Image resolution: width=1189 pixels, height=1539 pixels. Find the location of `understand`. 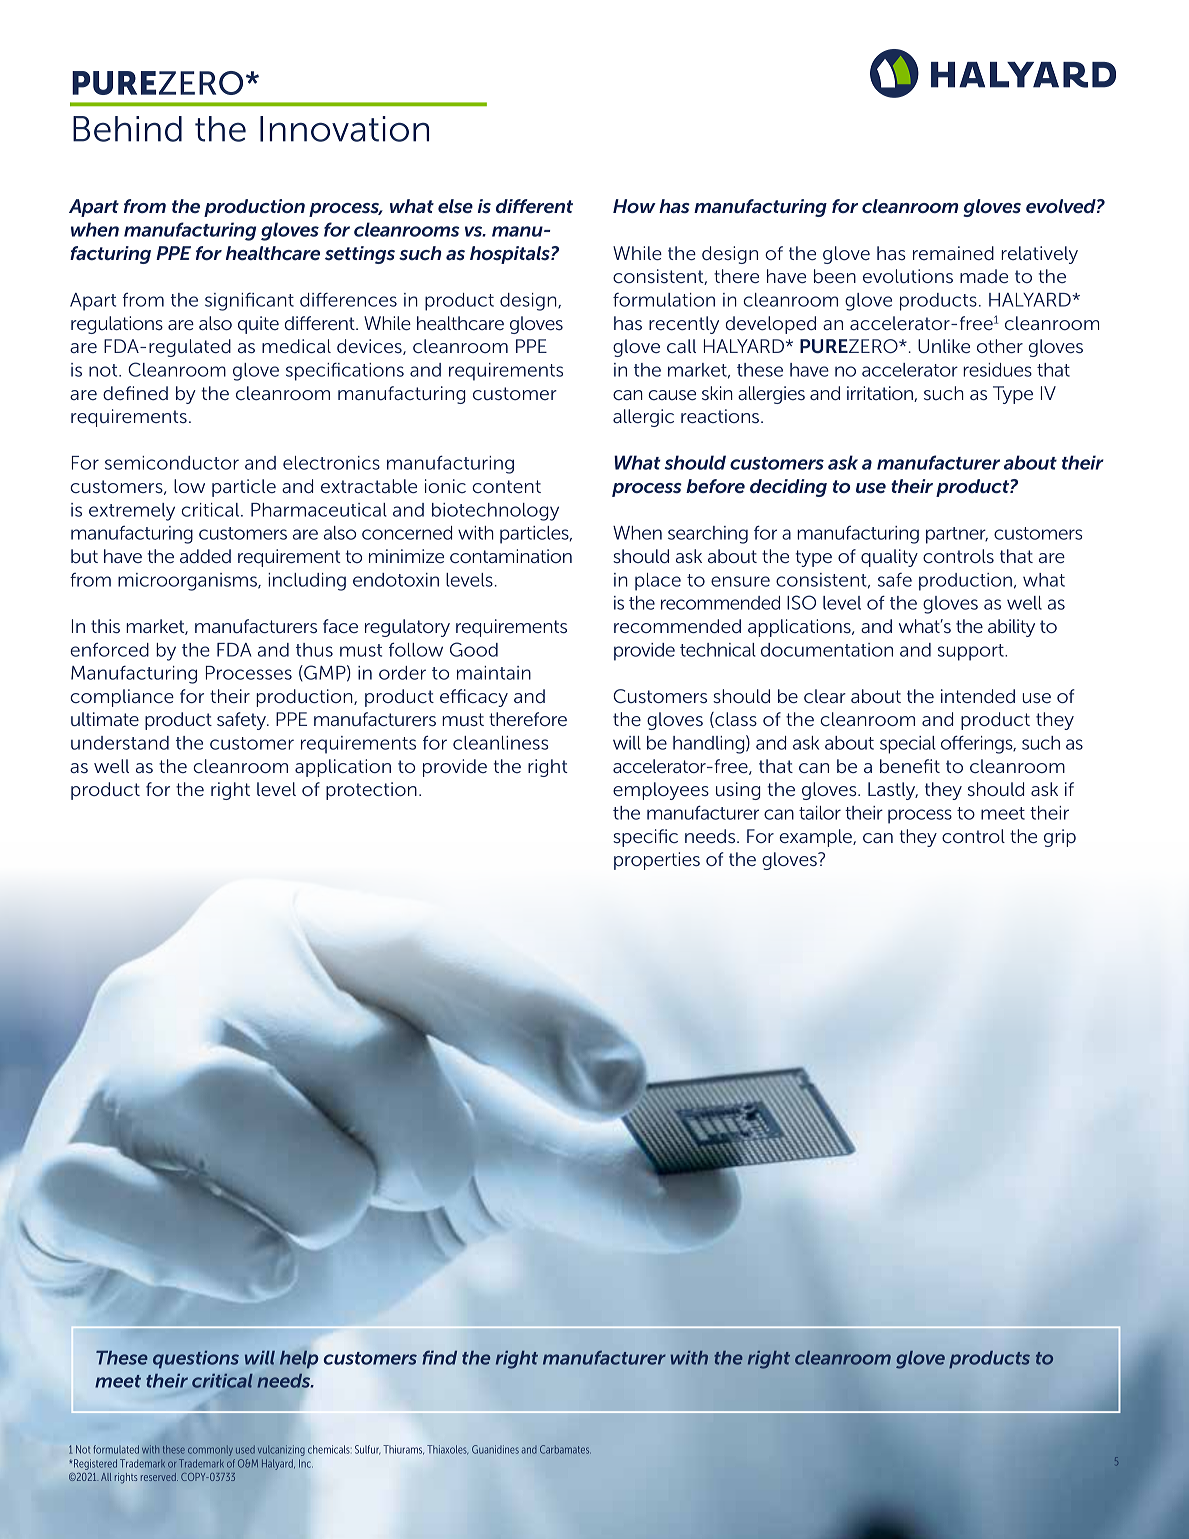

understand is located at coordinates (120, 743).
